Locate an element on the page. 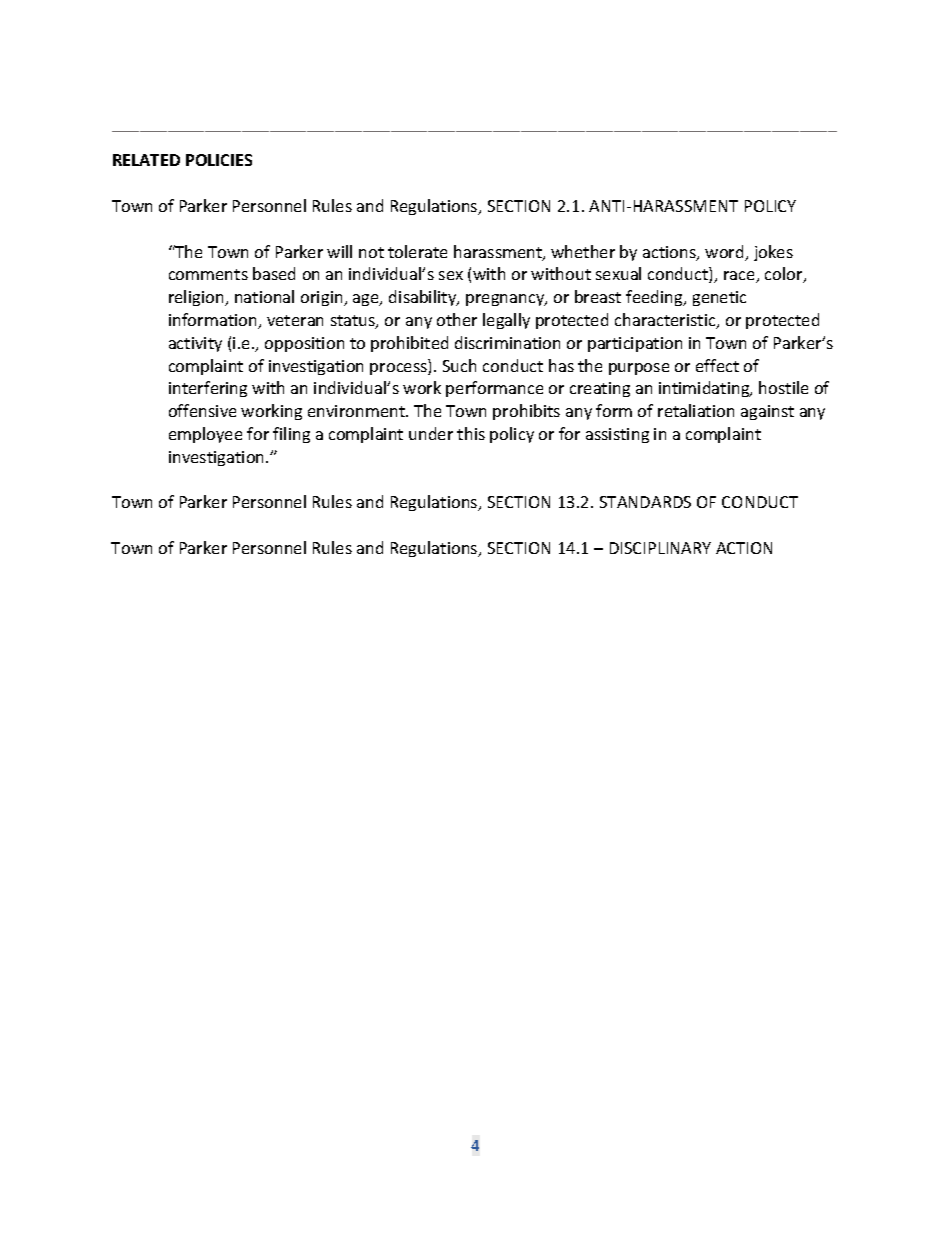  this is located at coordinates (471, 433).
